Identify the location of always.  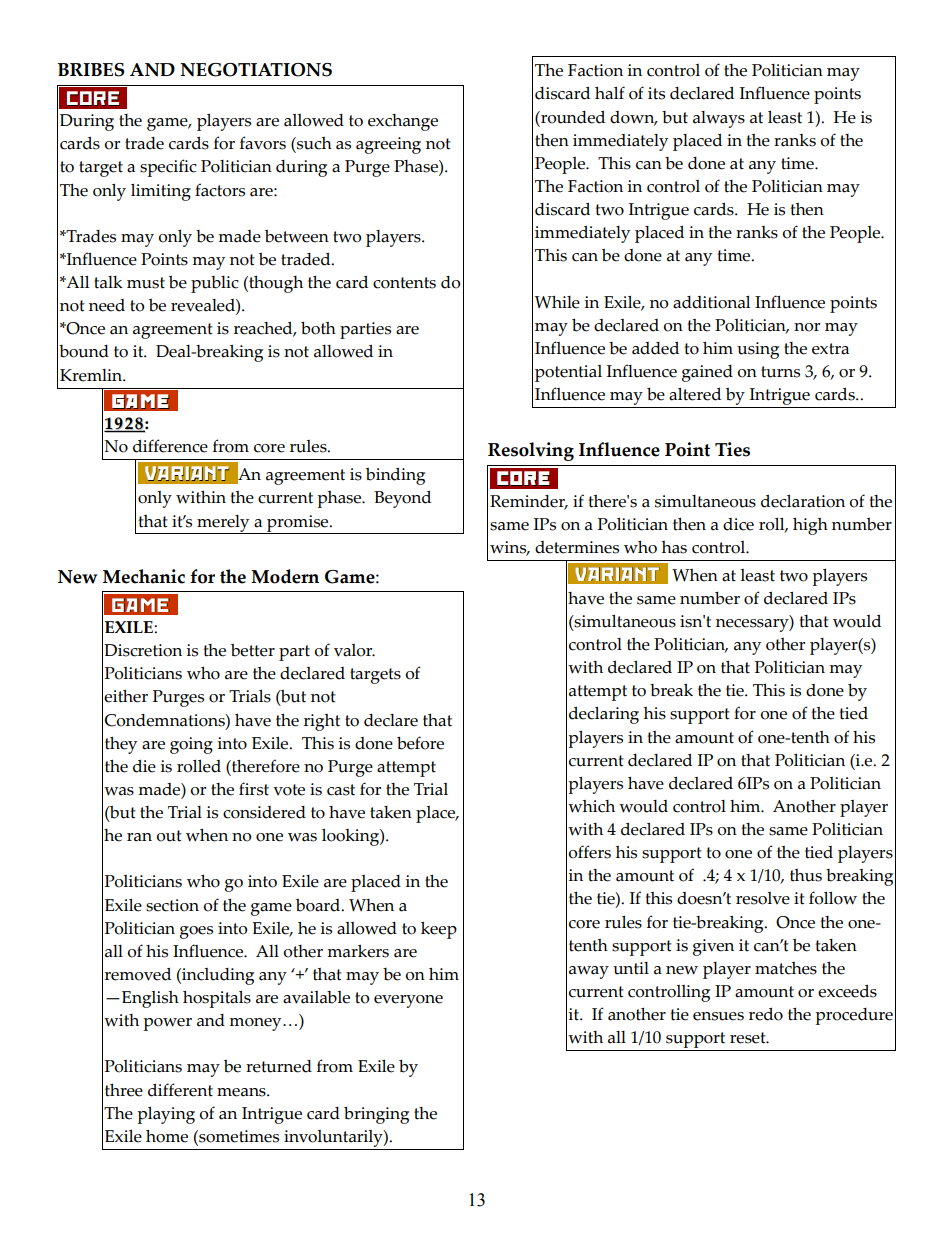
(719, 119).
